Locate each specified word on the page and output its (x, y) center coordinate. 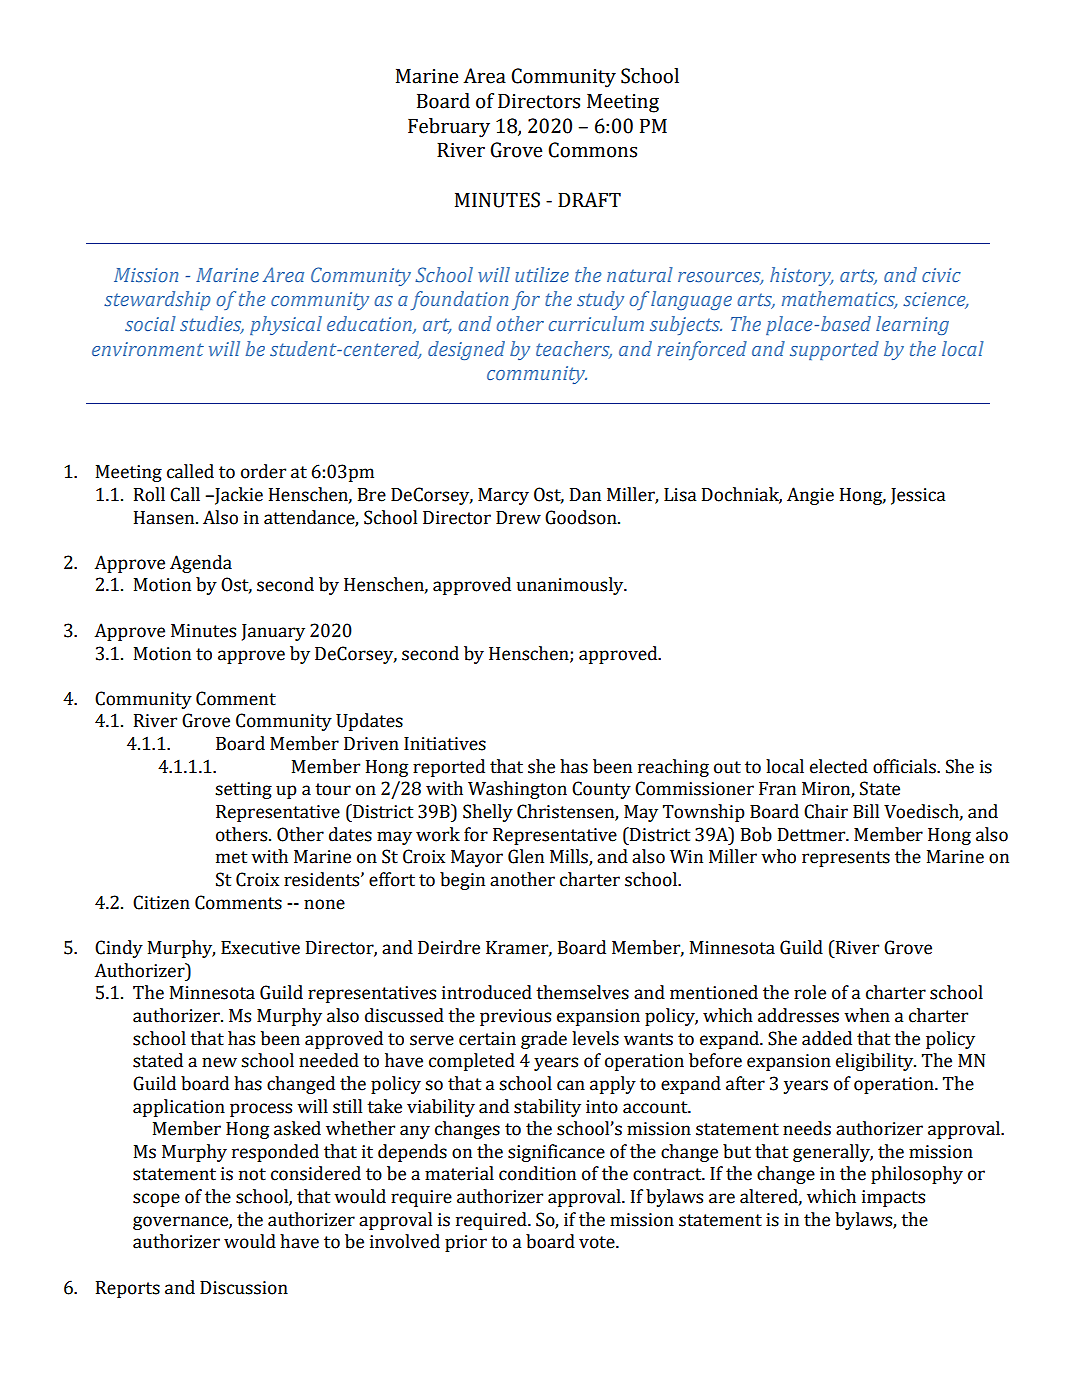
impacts (893, 1198)
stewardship (157, 300)
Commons (592, 150)
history (801, 276)
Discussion (244, 1288)
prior (466, 1243)
